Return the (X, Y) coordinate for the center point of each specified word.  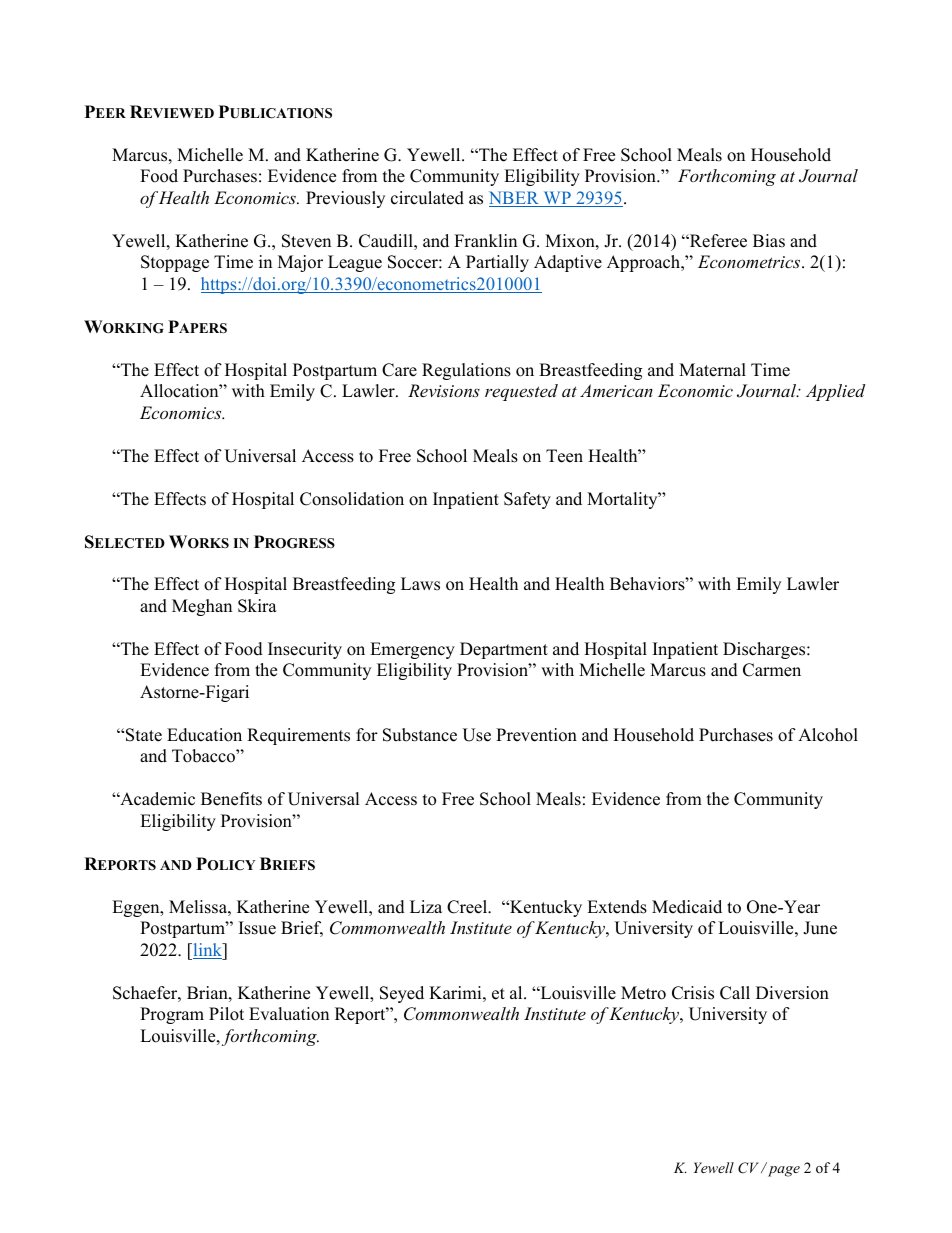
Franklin (485, 240)
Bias (769, 241)
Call (735, 993)
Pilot (226, 1014)
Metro (643, 993)
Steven (306, 241)
